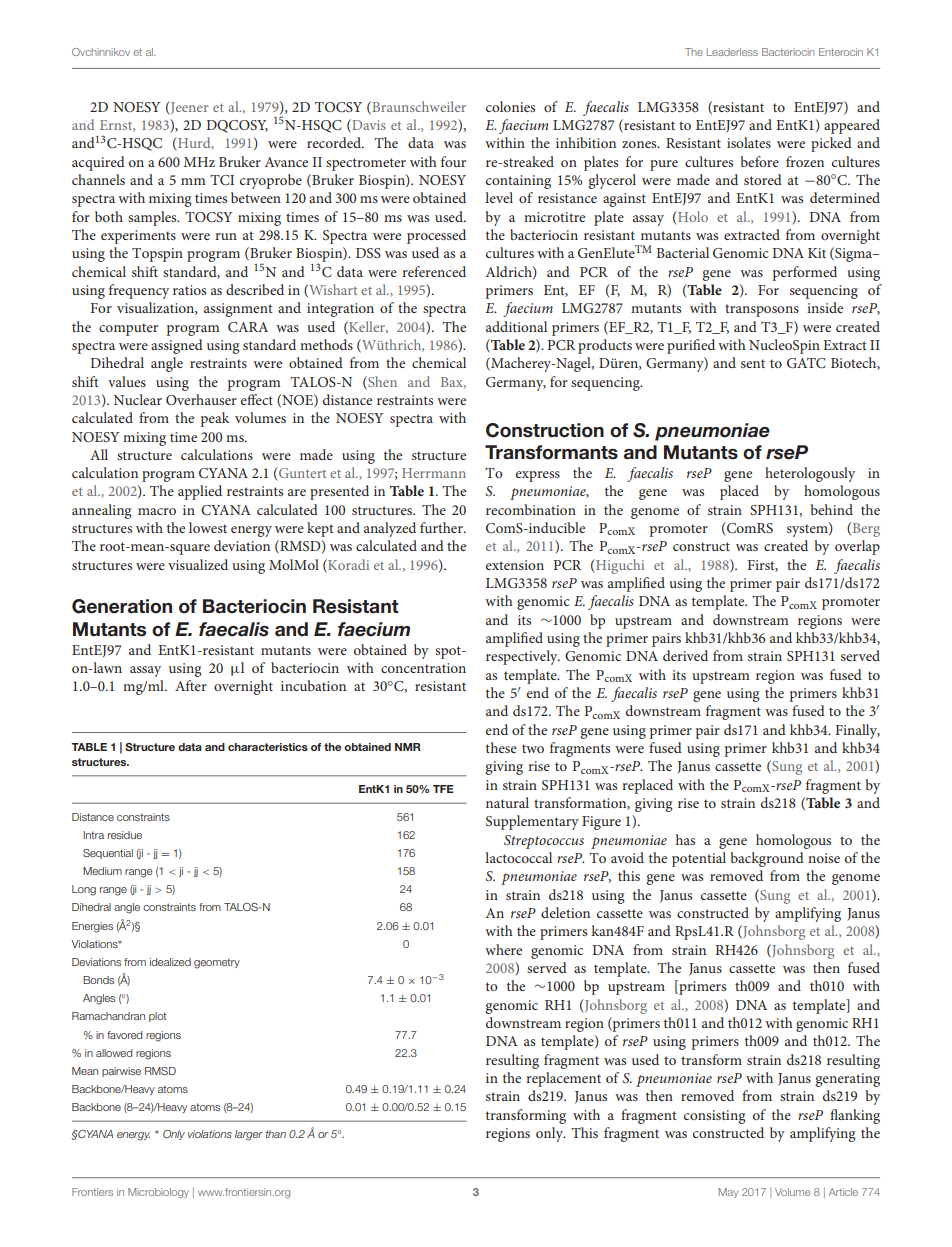 Image resolution: width=952 pixels, height=1247 pixels. Describe the element at coordinates (516, 326) in the screenshot. I see `additional` at that location.
